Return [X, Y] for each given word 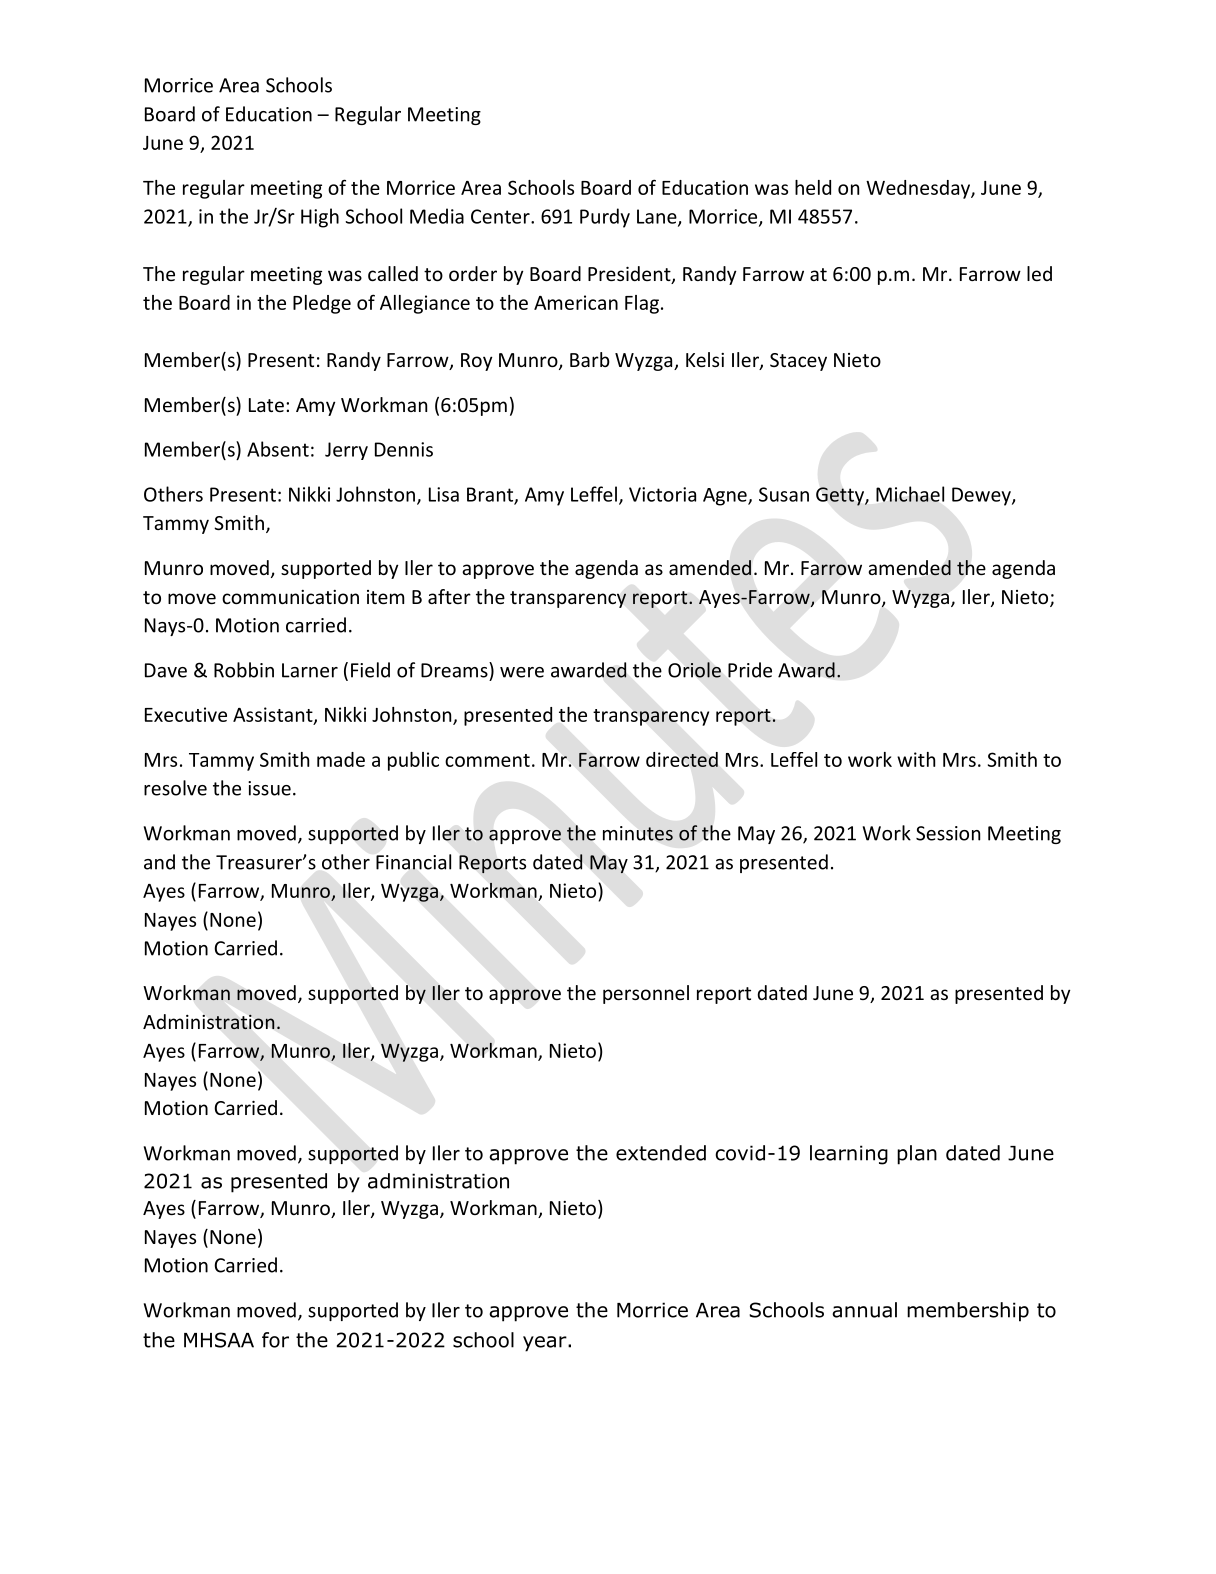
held [813, 187]
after [449, 596]
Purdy [605, 218]
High [320, 218]
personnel [646, 994]
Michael [910, 494]
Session [948, 833]
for [275, 1340]
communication [290, 597]
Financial [413, 862]
